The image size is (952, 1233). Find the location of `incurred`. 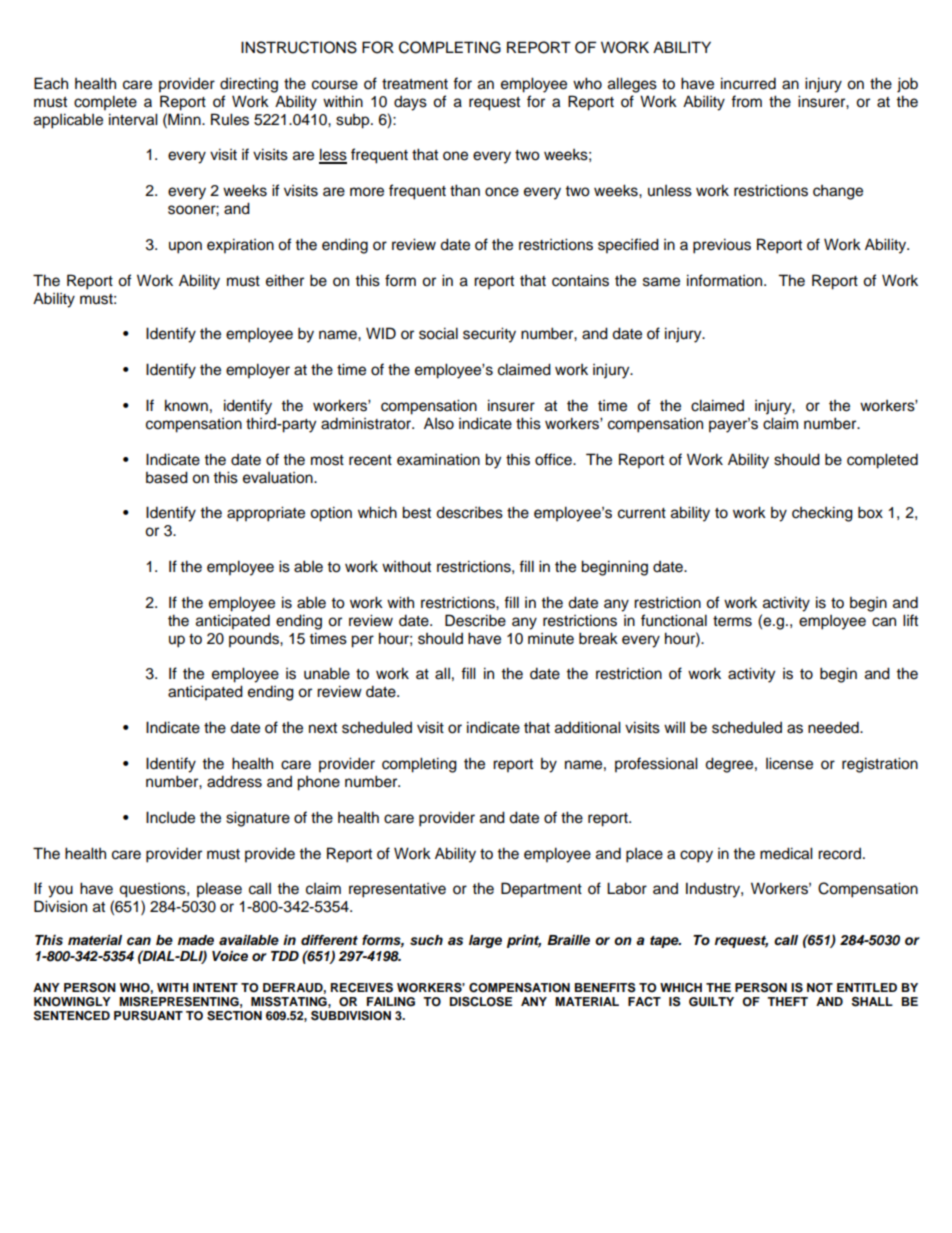

incurred is located at coordinates (748, 83).
